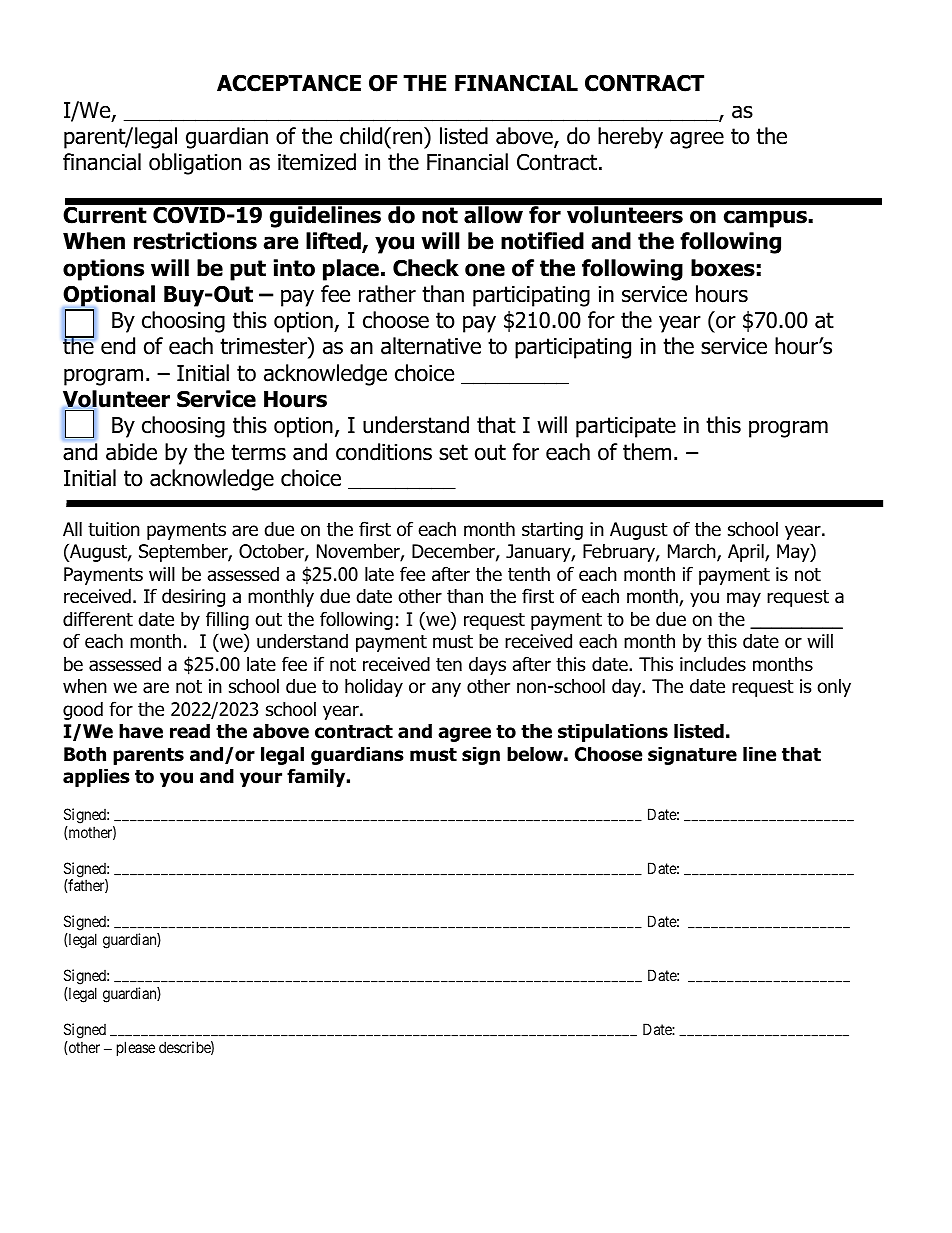 The image size is (952, 1233). Describe the element at coordinates (136, 1048) in the document. I see `please` at that location.
